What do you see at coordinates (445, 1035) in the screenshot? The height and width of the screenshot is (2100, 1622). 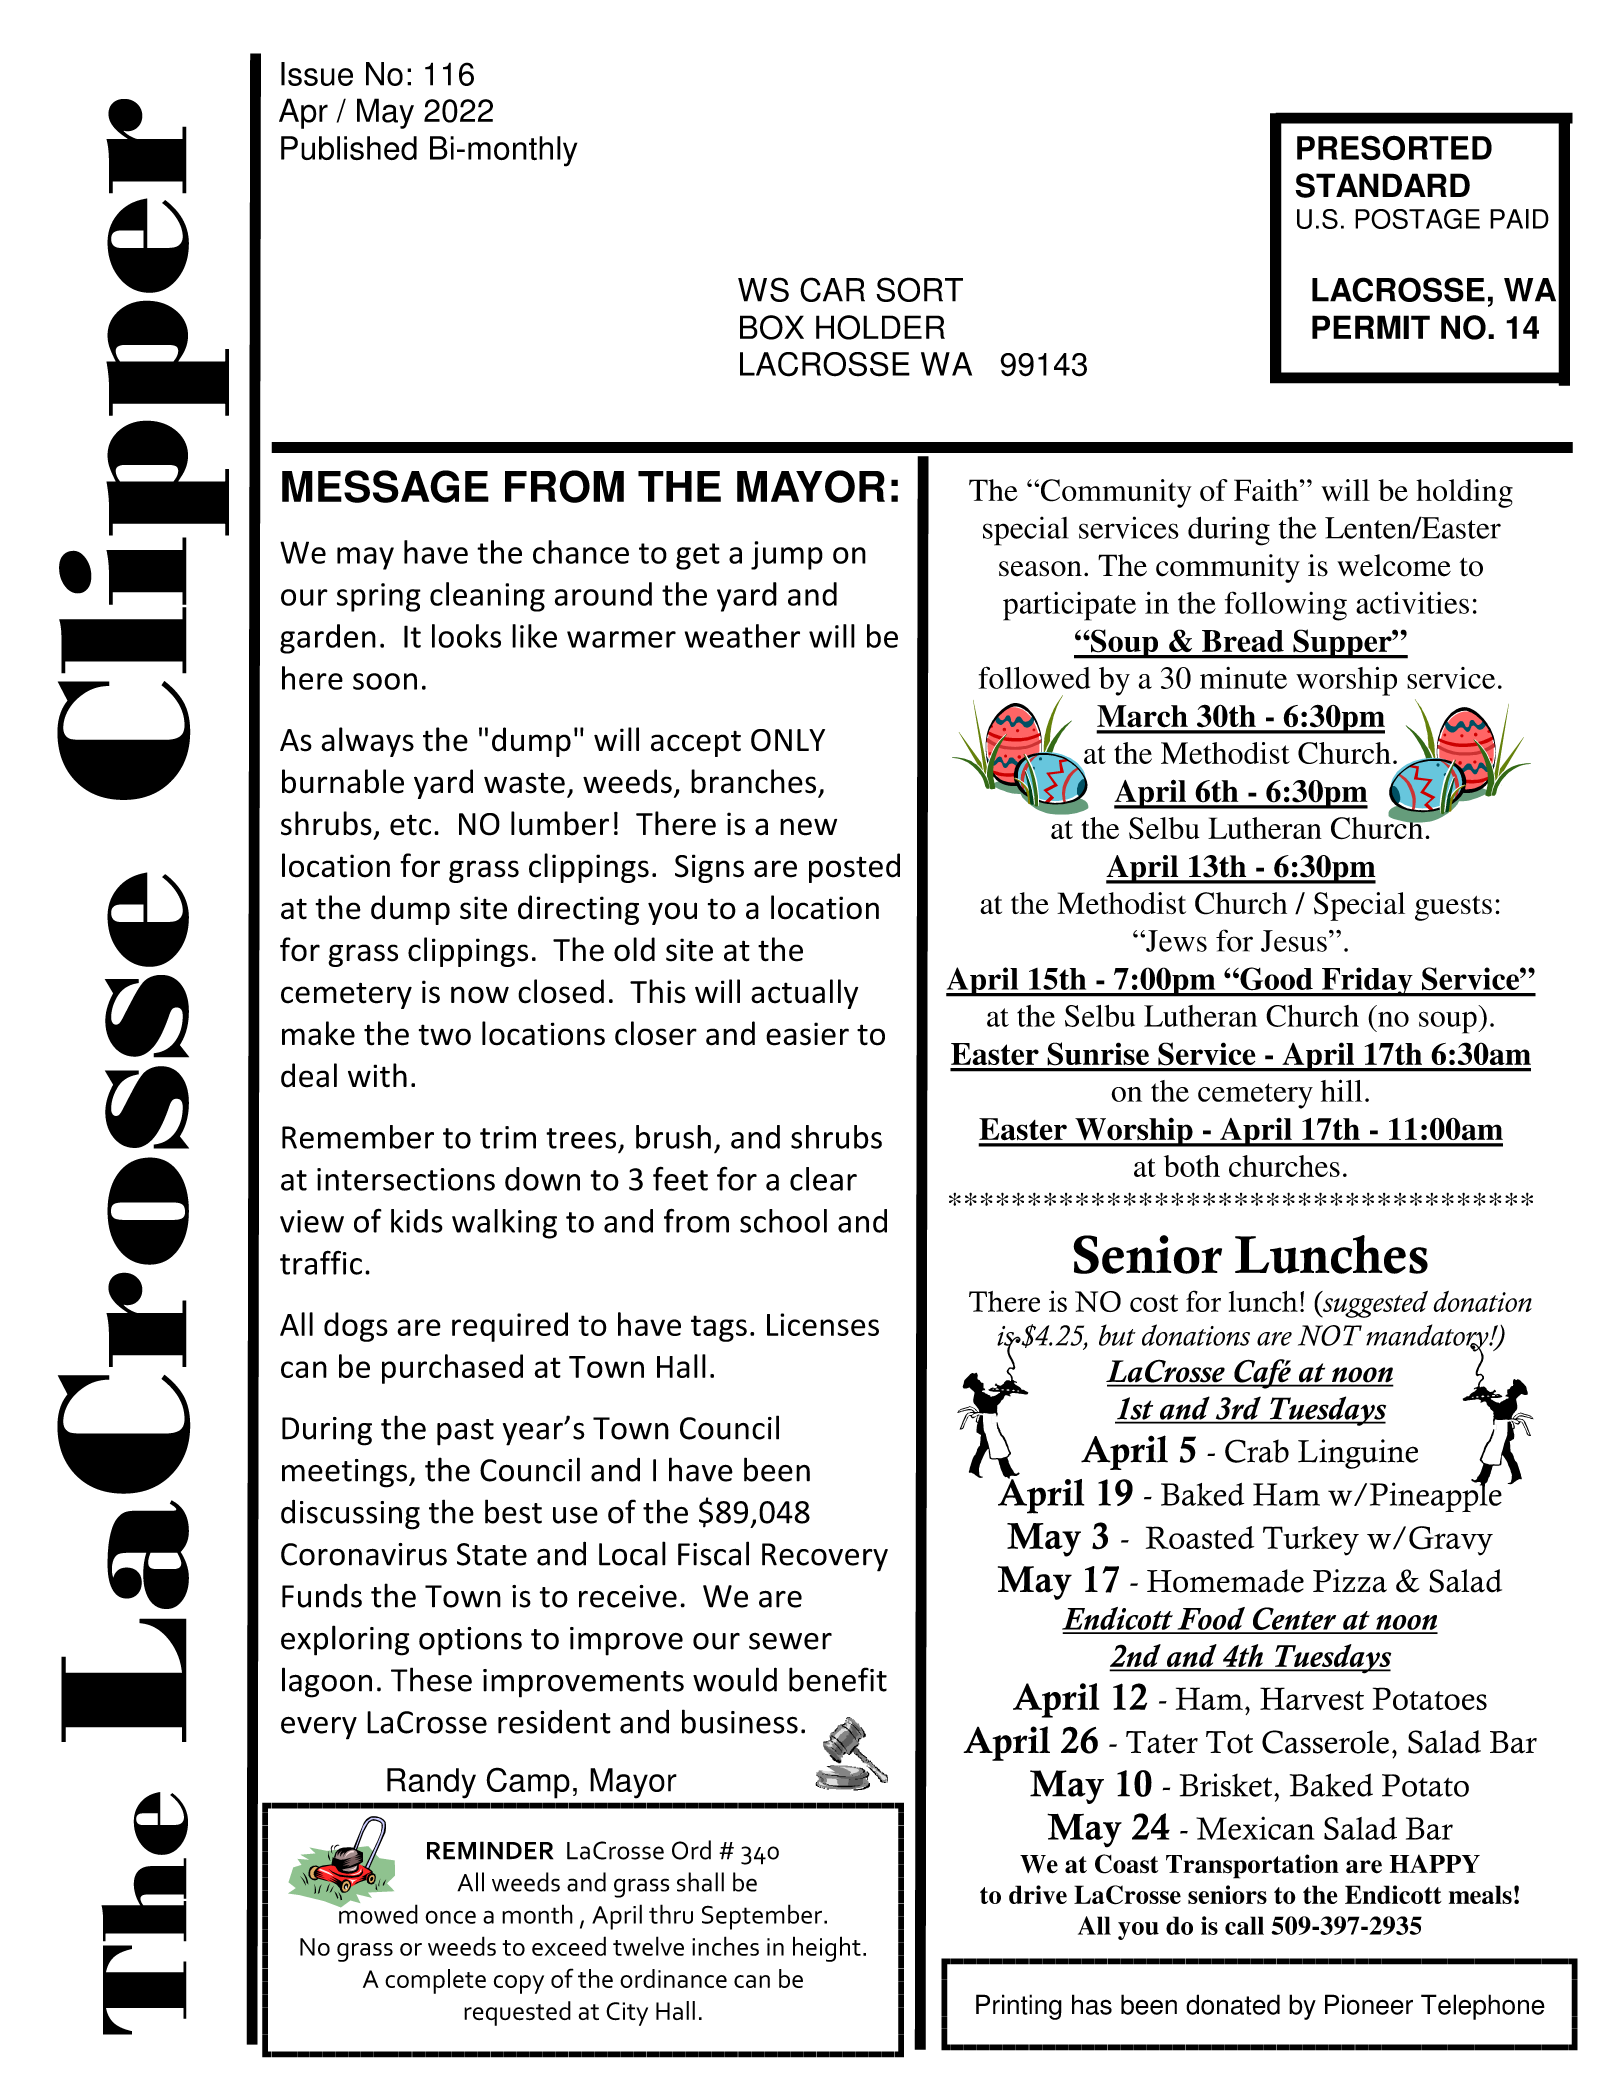 I see `two` at bounding box center [445, 1035].
